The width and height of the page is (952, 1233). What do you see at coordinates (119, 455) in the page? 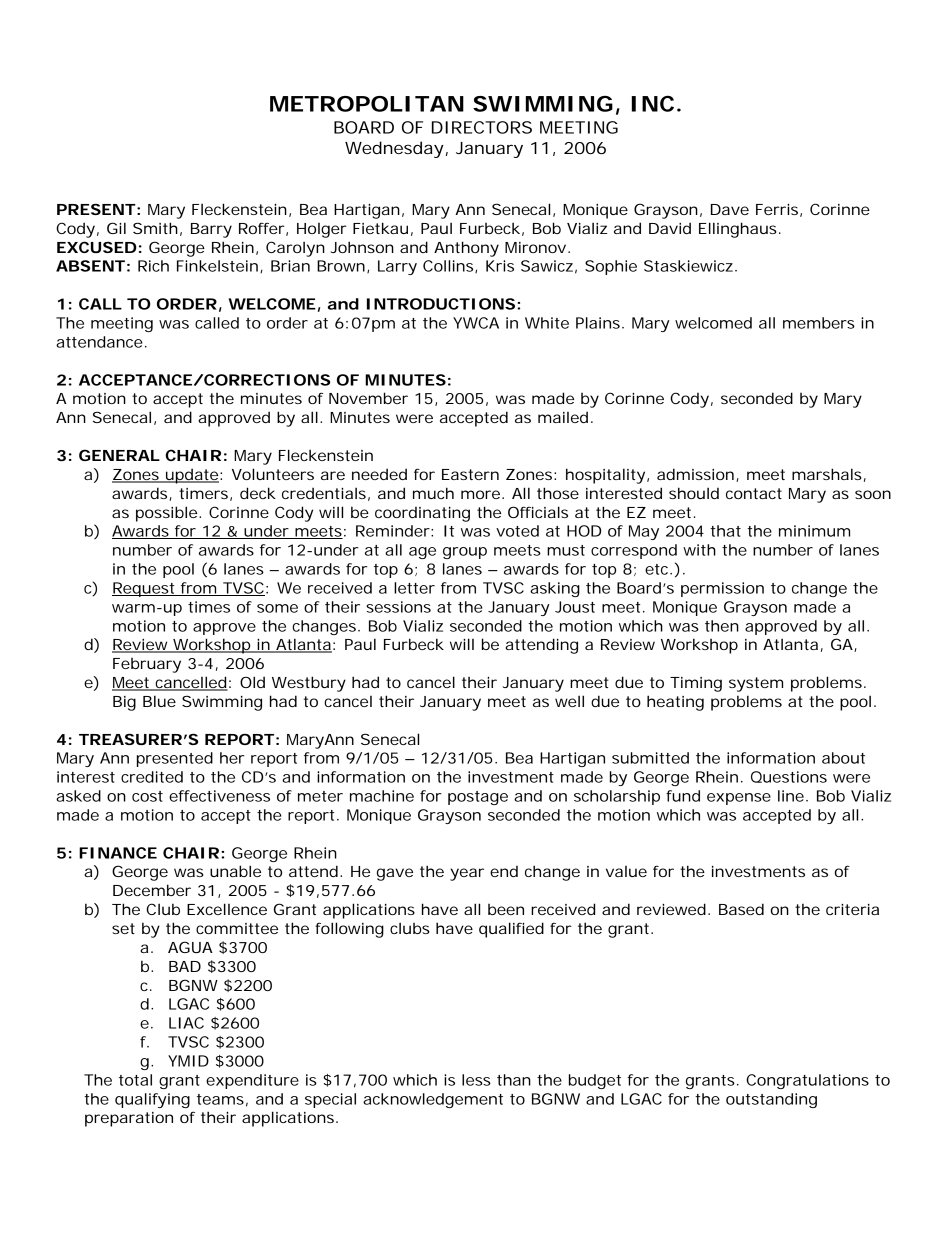
I see `GENERAL` at bounding box center [119, 455].
